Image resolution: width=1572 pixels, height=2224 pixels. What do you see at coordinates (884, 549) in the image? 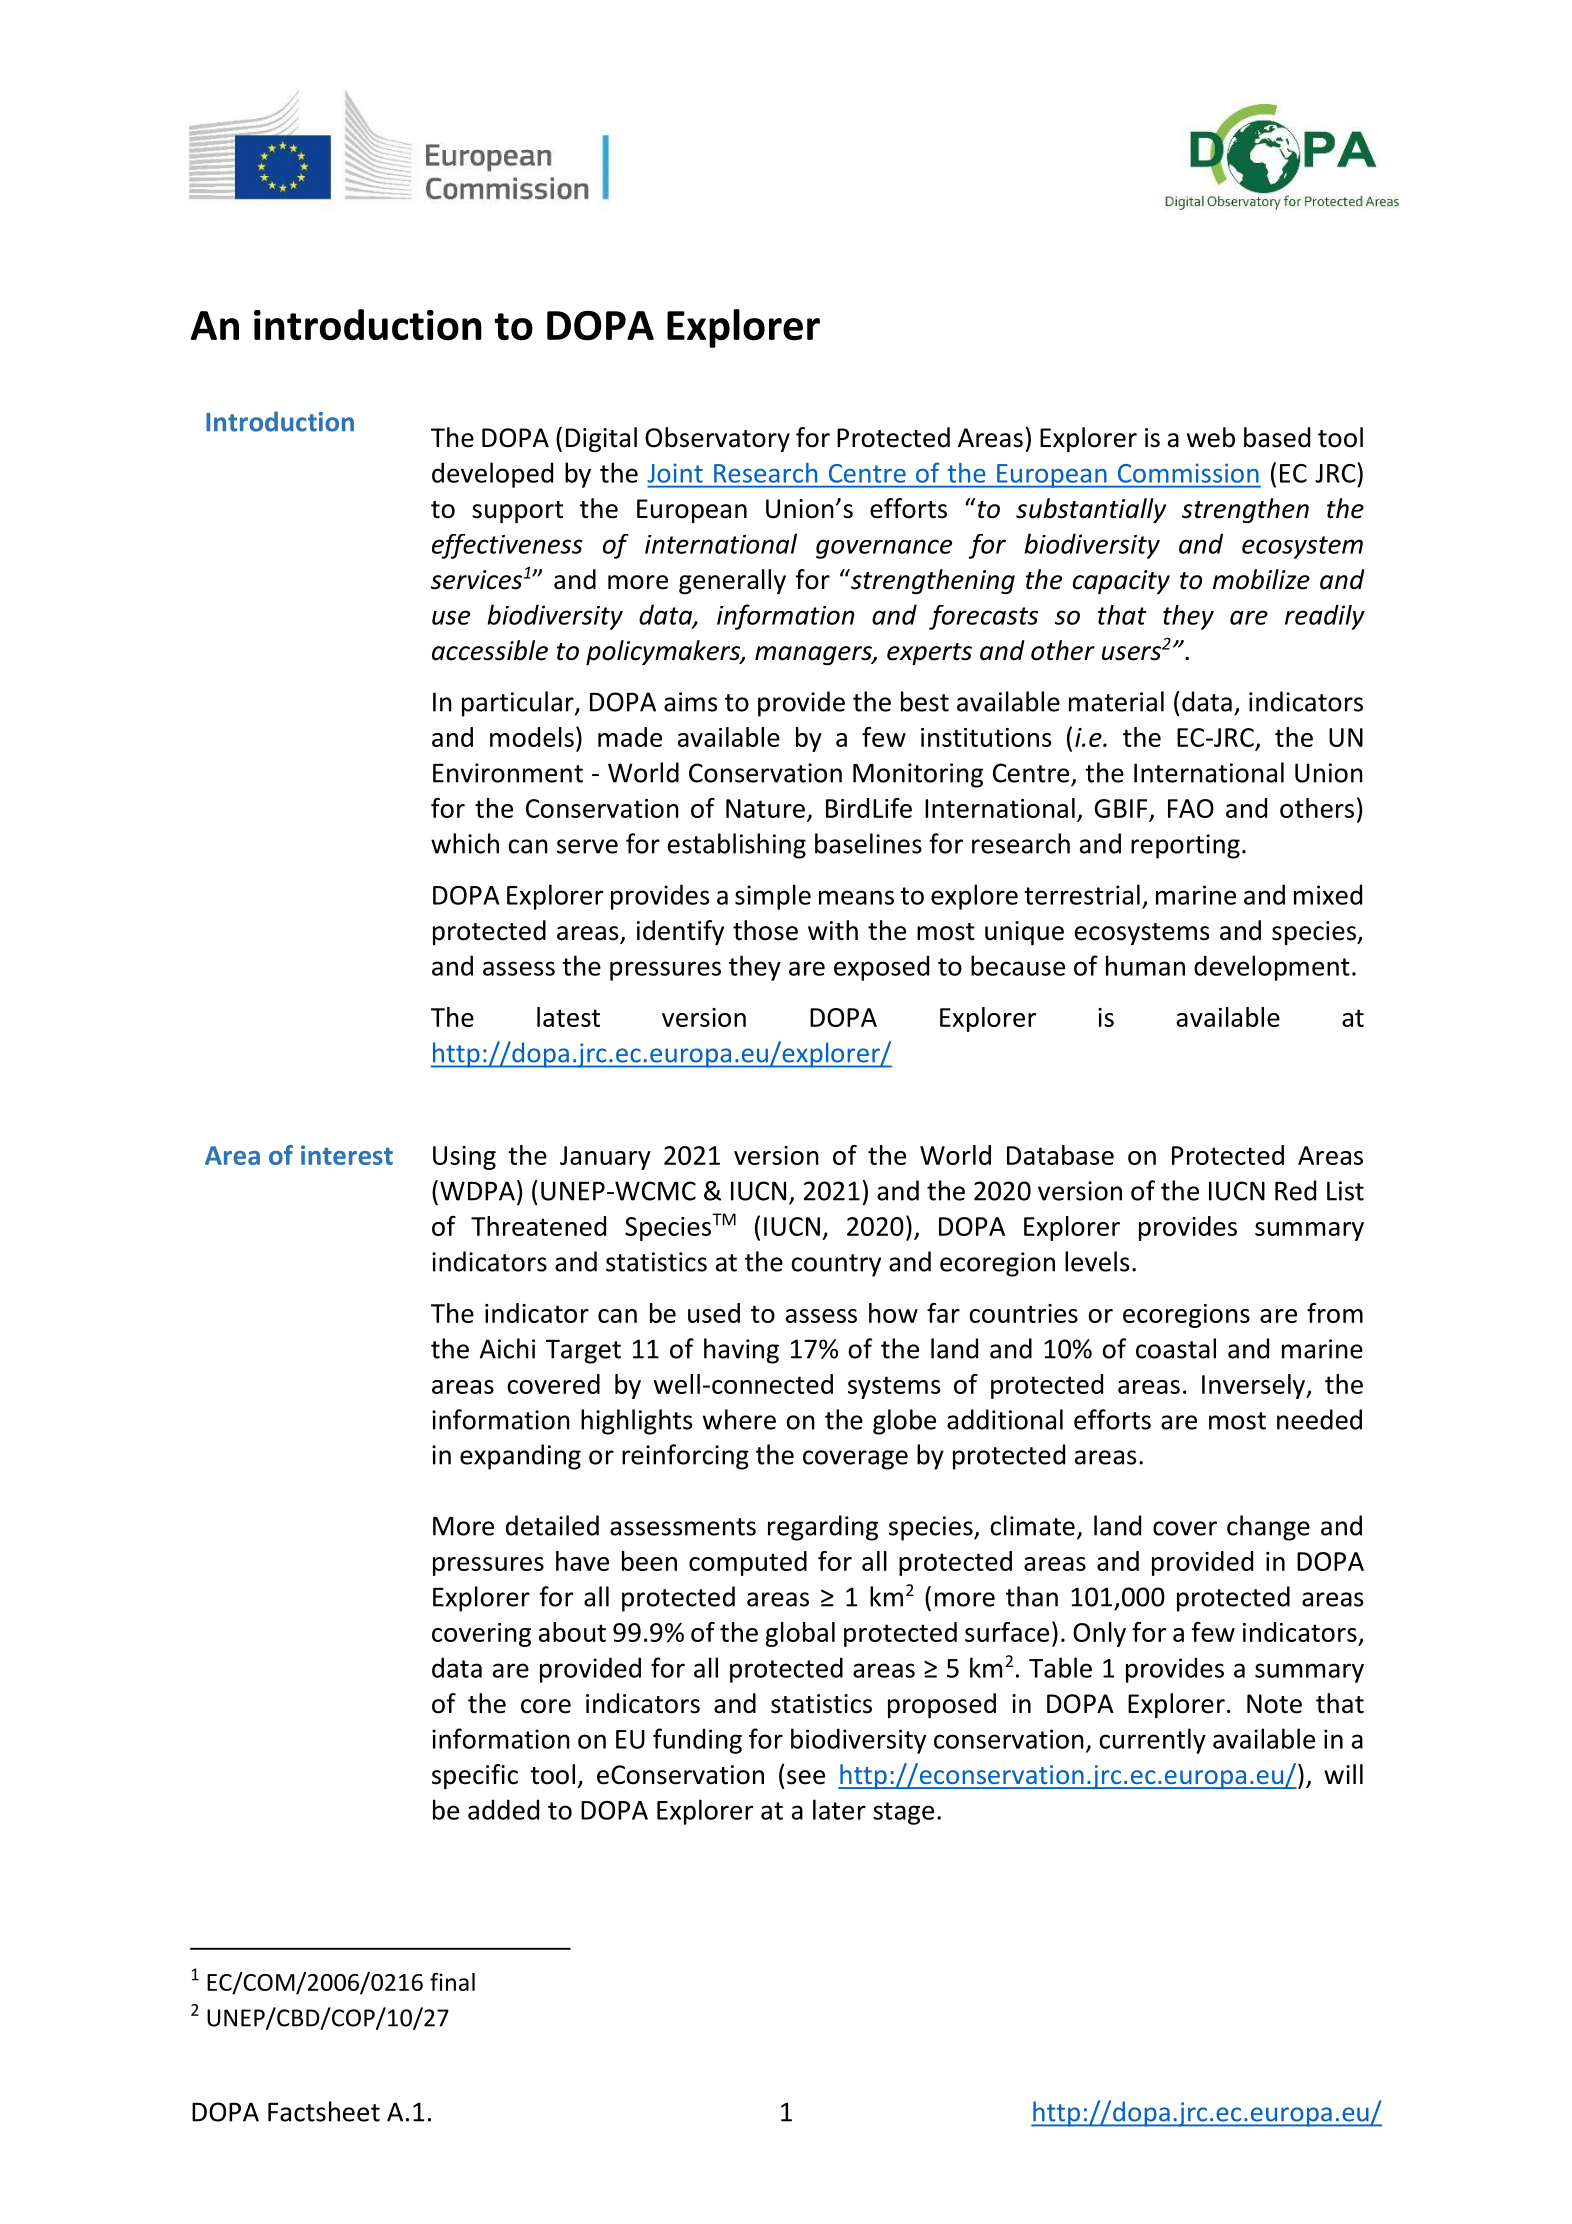
I see `governance` at bounding box center [884, 549].
